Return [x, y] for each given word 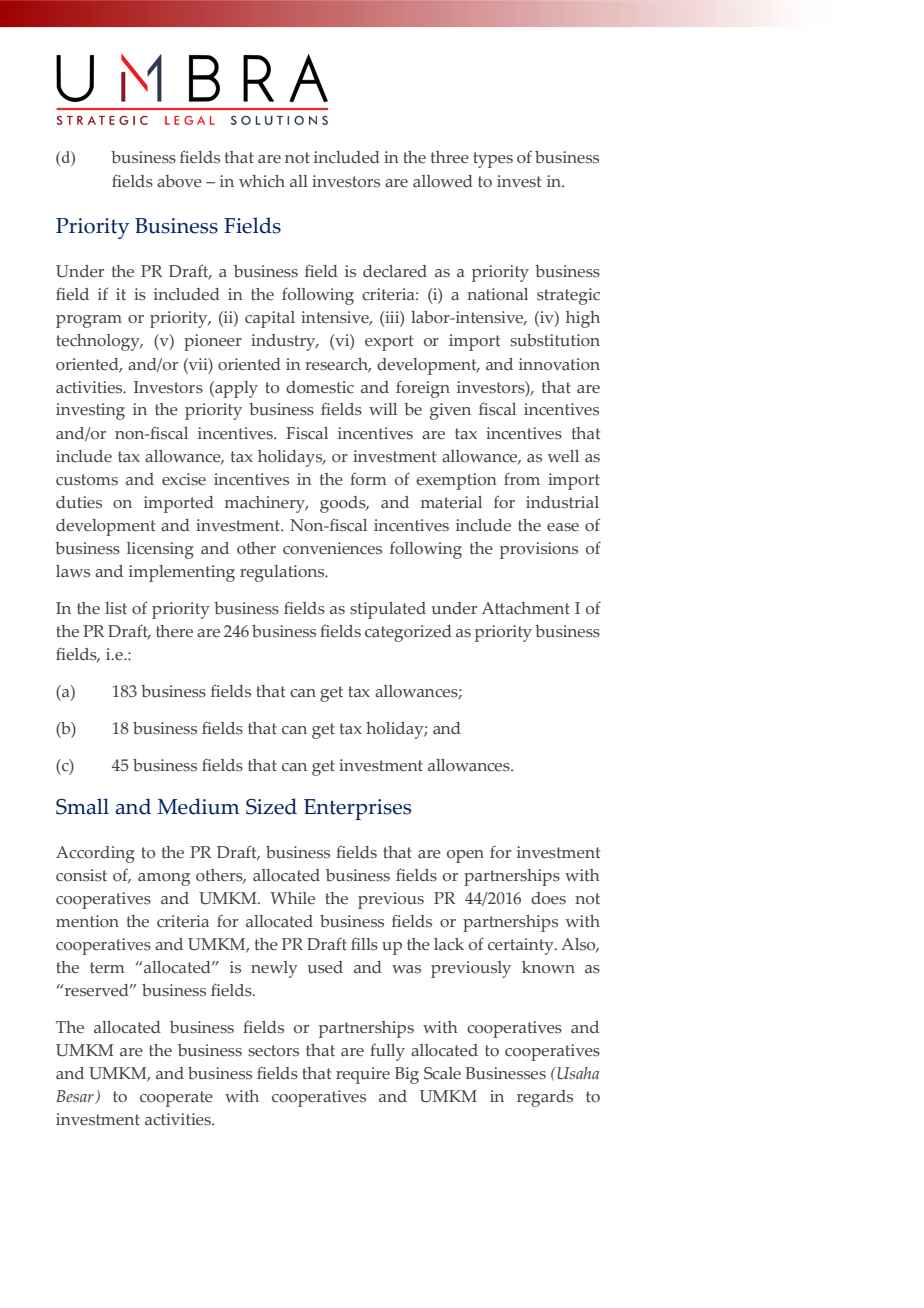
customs [87, 480]
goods [344, 504]
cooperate [176, 1099]
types [493, 160]
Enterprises [357, 809]
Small [82, 806]
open [465, 856]
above [179, 181]
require [363, 1075]
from [522, 479]
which [262, 181]
